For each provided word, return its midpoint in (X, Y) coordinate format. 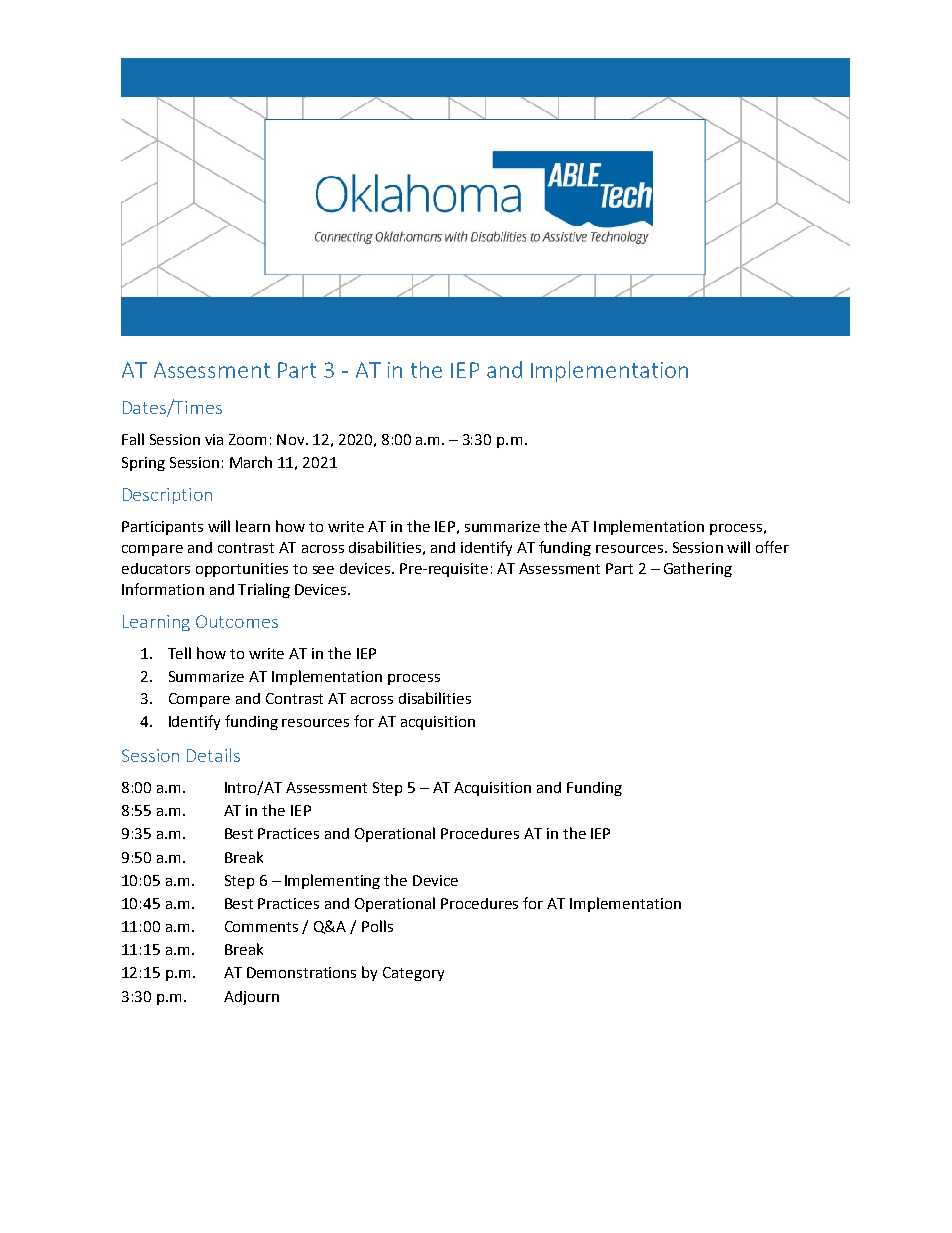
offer (772, 547)
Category (413, 974)
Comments (261, 926)
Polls (377, 926)
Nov (292, 439)
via (214, 439)
